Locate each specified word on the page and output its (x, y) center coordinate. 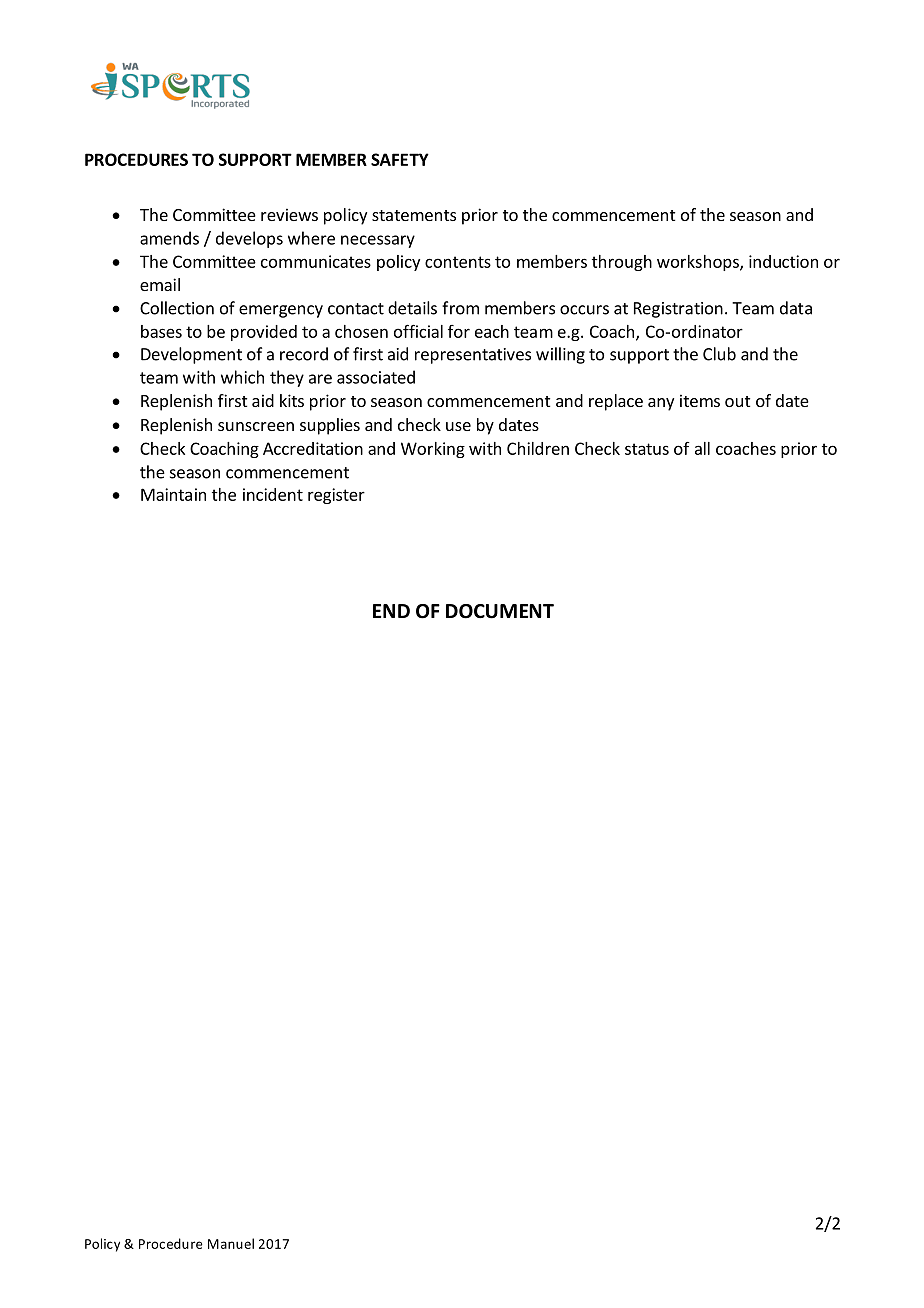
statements (414, 215)
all (702, 448)
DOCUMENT (500, 611)
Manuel (231, 1243)
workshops (699, 263)
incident (273, 494)
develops (249, 239)
